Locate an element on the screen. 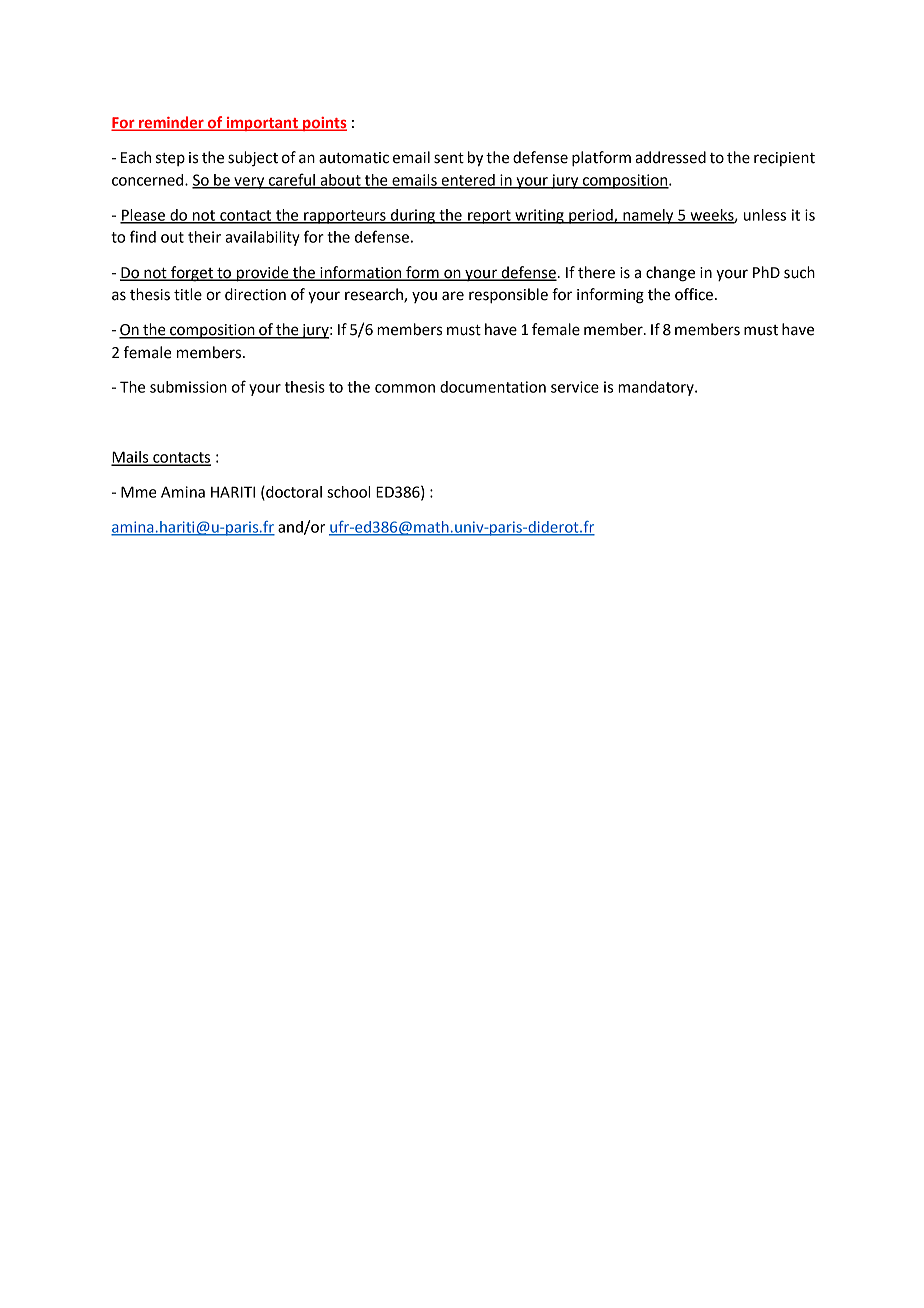 This screenshot has width=924, height=1308. reminder is located at coordinates (171, 123).
